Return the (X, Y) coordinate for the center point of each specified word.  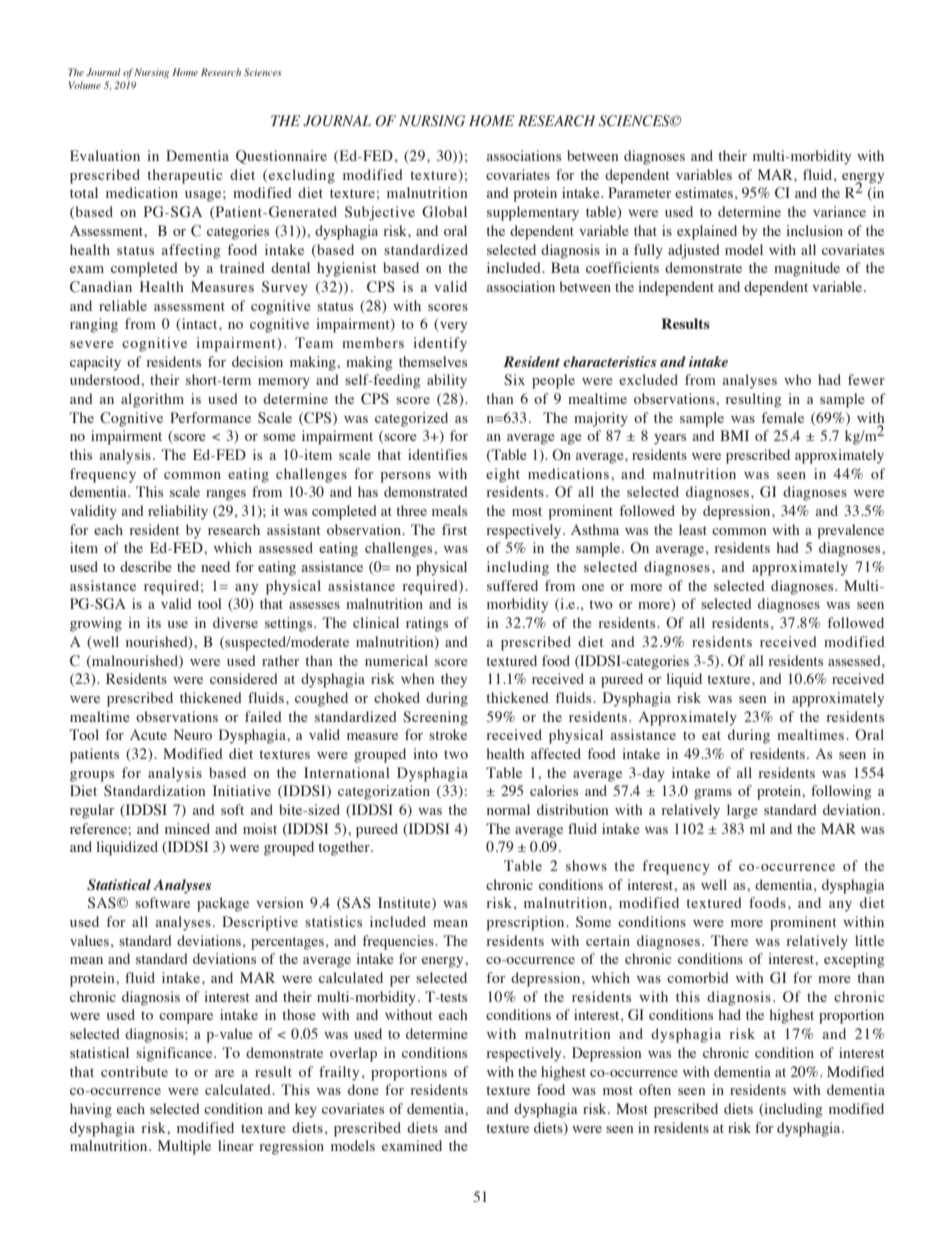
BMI (734, 435)
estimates (704, 192)
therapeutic (185, 176)
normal (508, 809)
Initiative (242, 790)
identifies (437, 454)
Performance (210, 417)
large (742, 811)
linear (236, 1145)
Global (444, 212)
